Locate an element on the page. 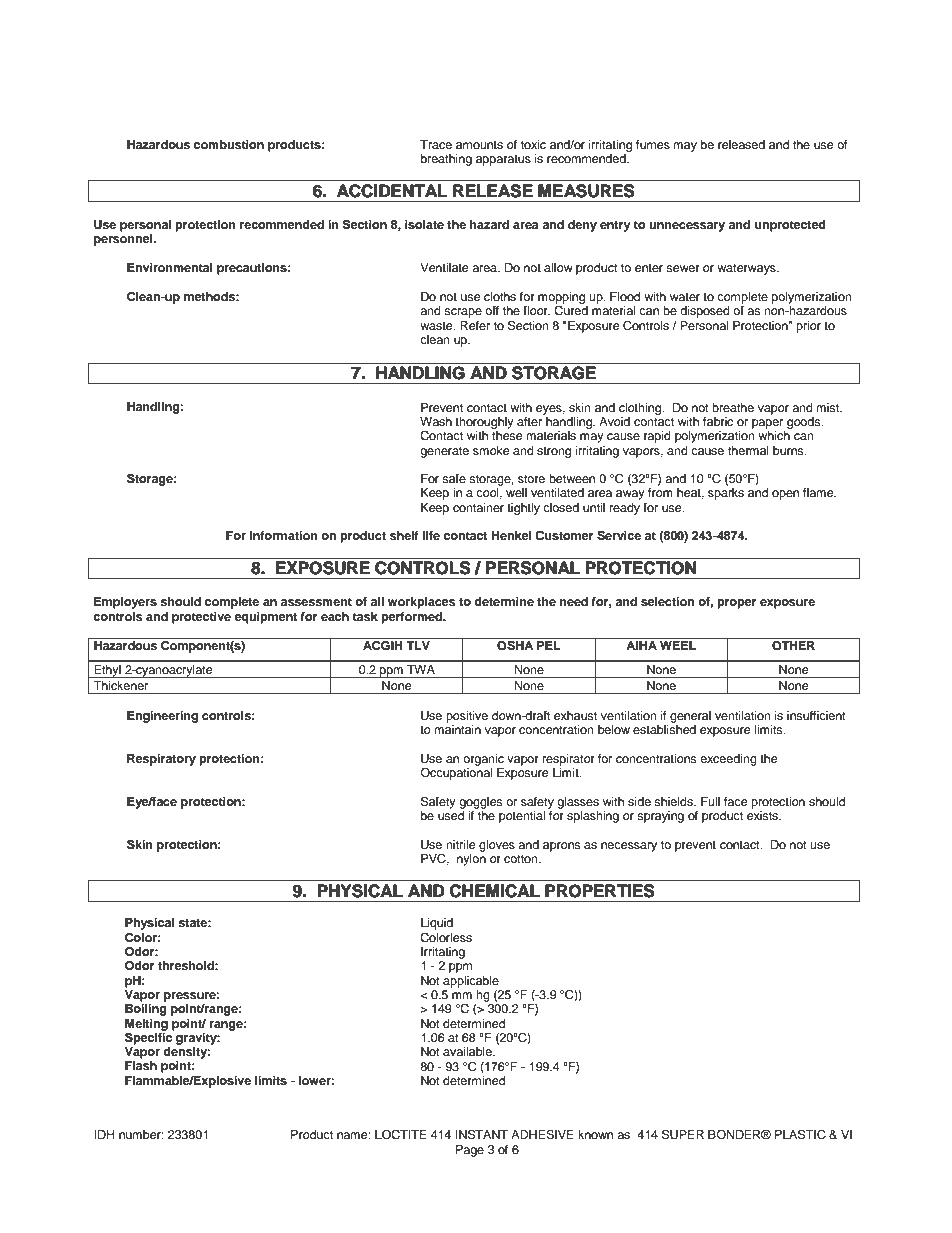 The image size is (952, 1233). combustion is located at coordinates (229, 144).
